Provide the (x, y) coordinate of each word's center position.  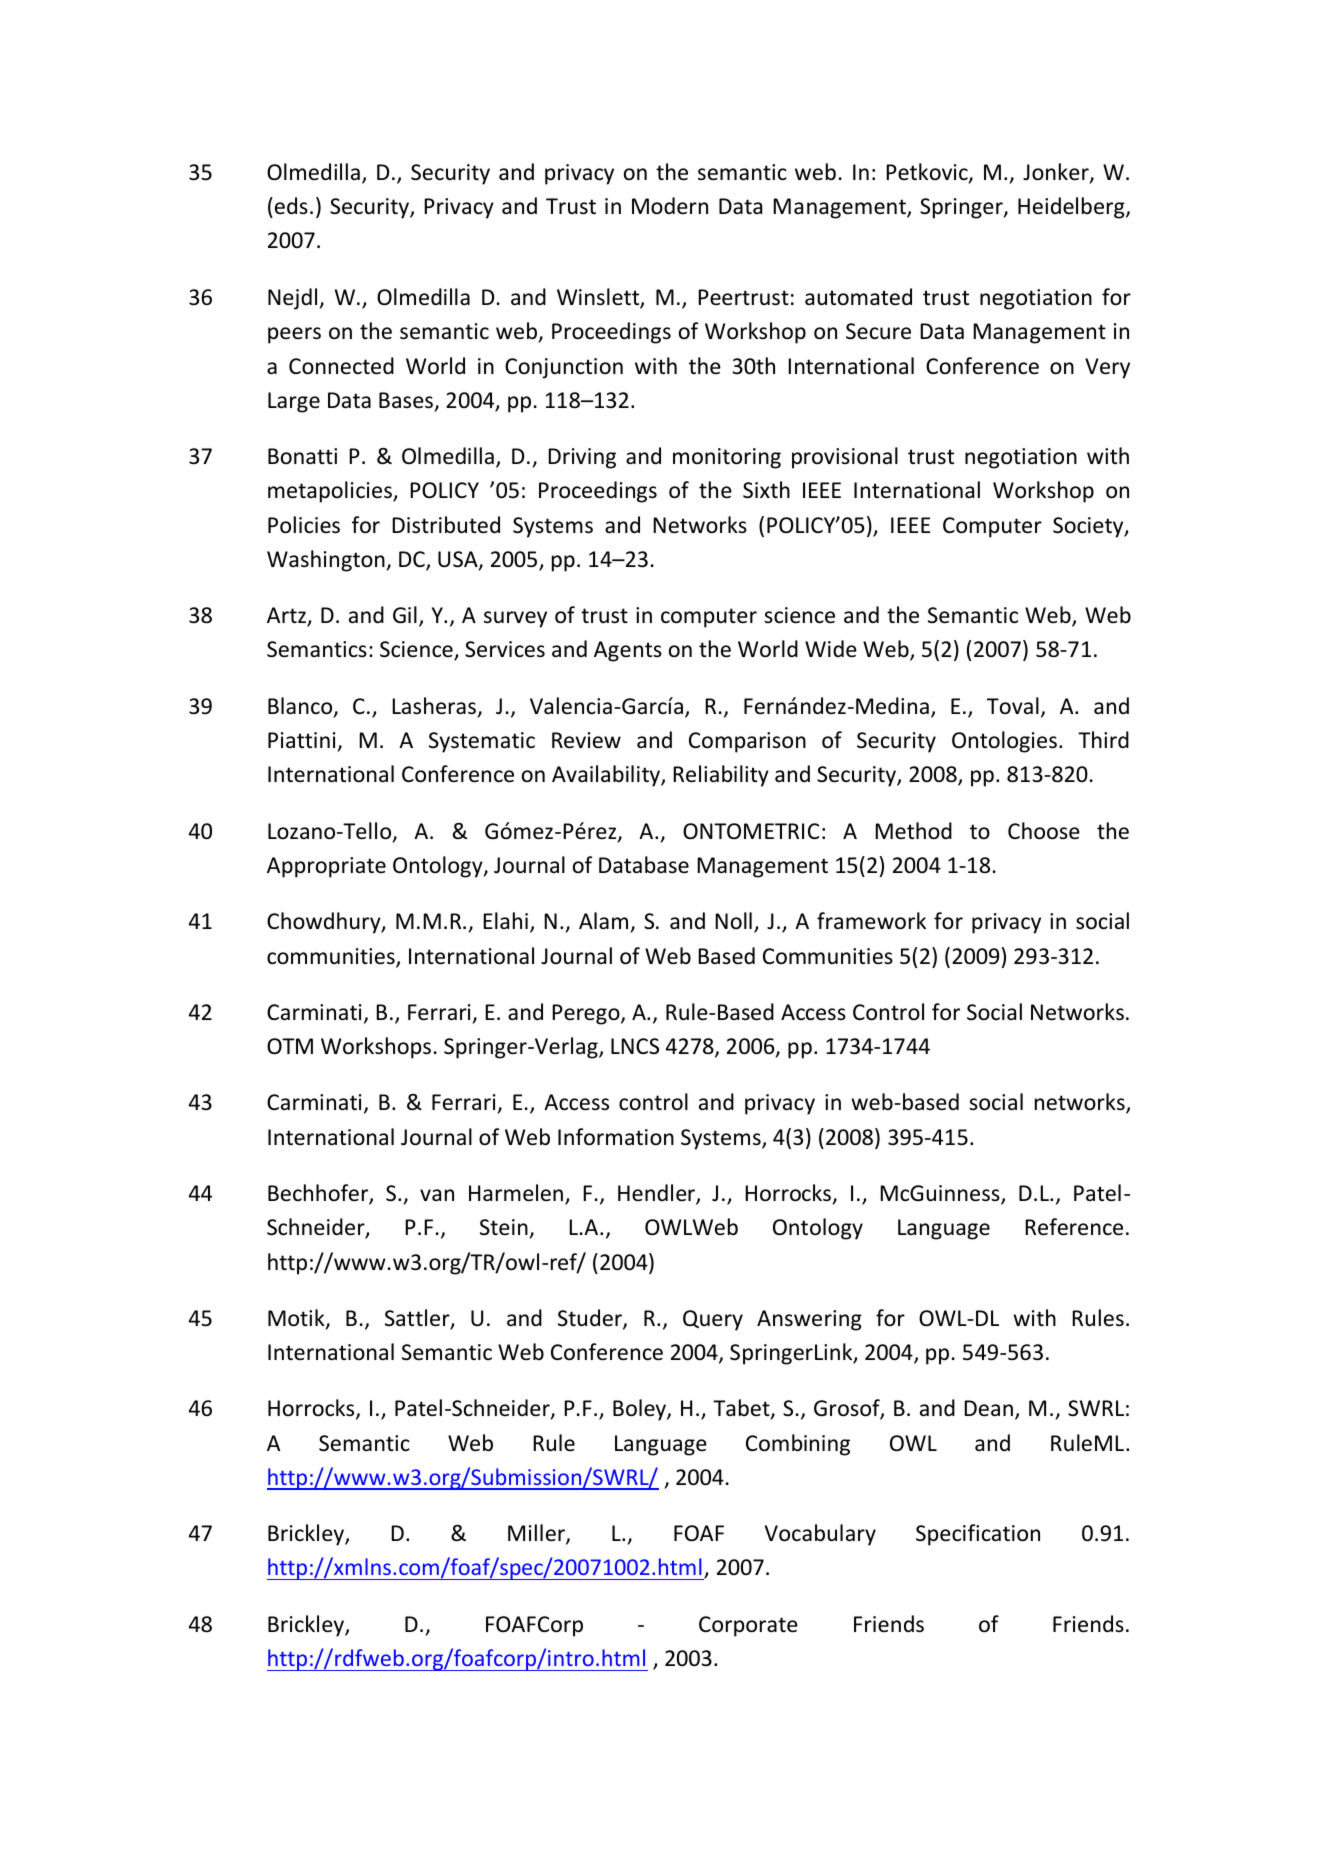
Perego (587, 1014)
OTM (290, 1046)
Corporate (748, 1626)
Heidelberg (1072, 208)
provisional (845, 458)
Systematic (482, 742)
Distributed (446, 525)
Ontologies (1004, 742)
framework (871, 921)
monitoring (727, 458)
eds (291, 206)
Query (713, 1320)
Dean (988, 1408)
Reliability (721, 776)
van (437, 1195)
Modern (670, 206)
